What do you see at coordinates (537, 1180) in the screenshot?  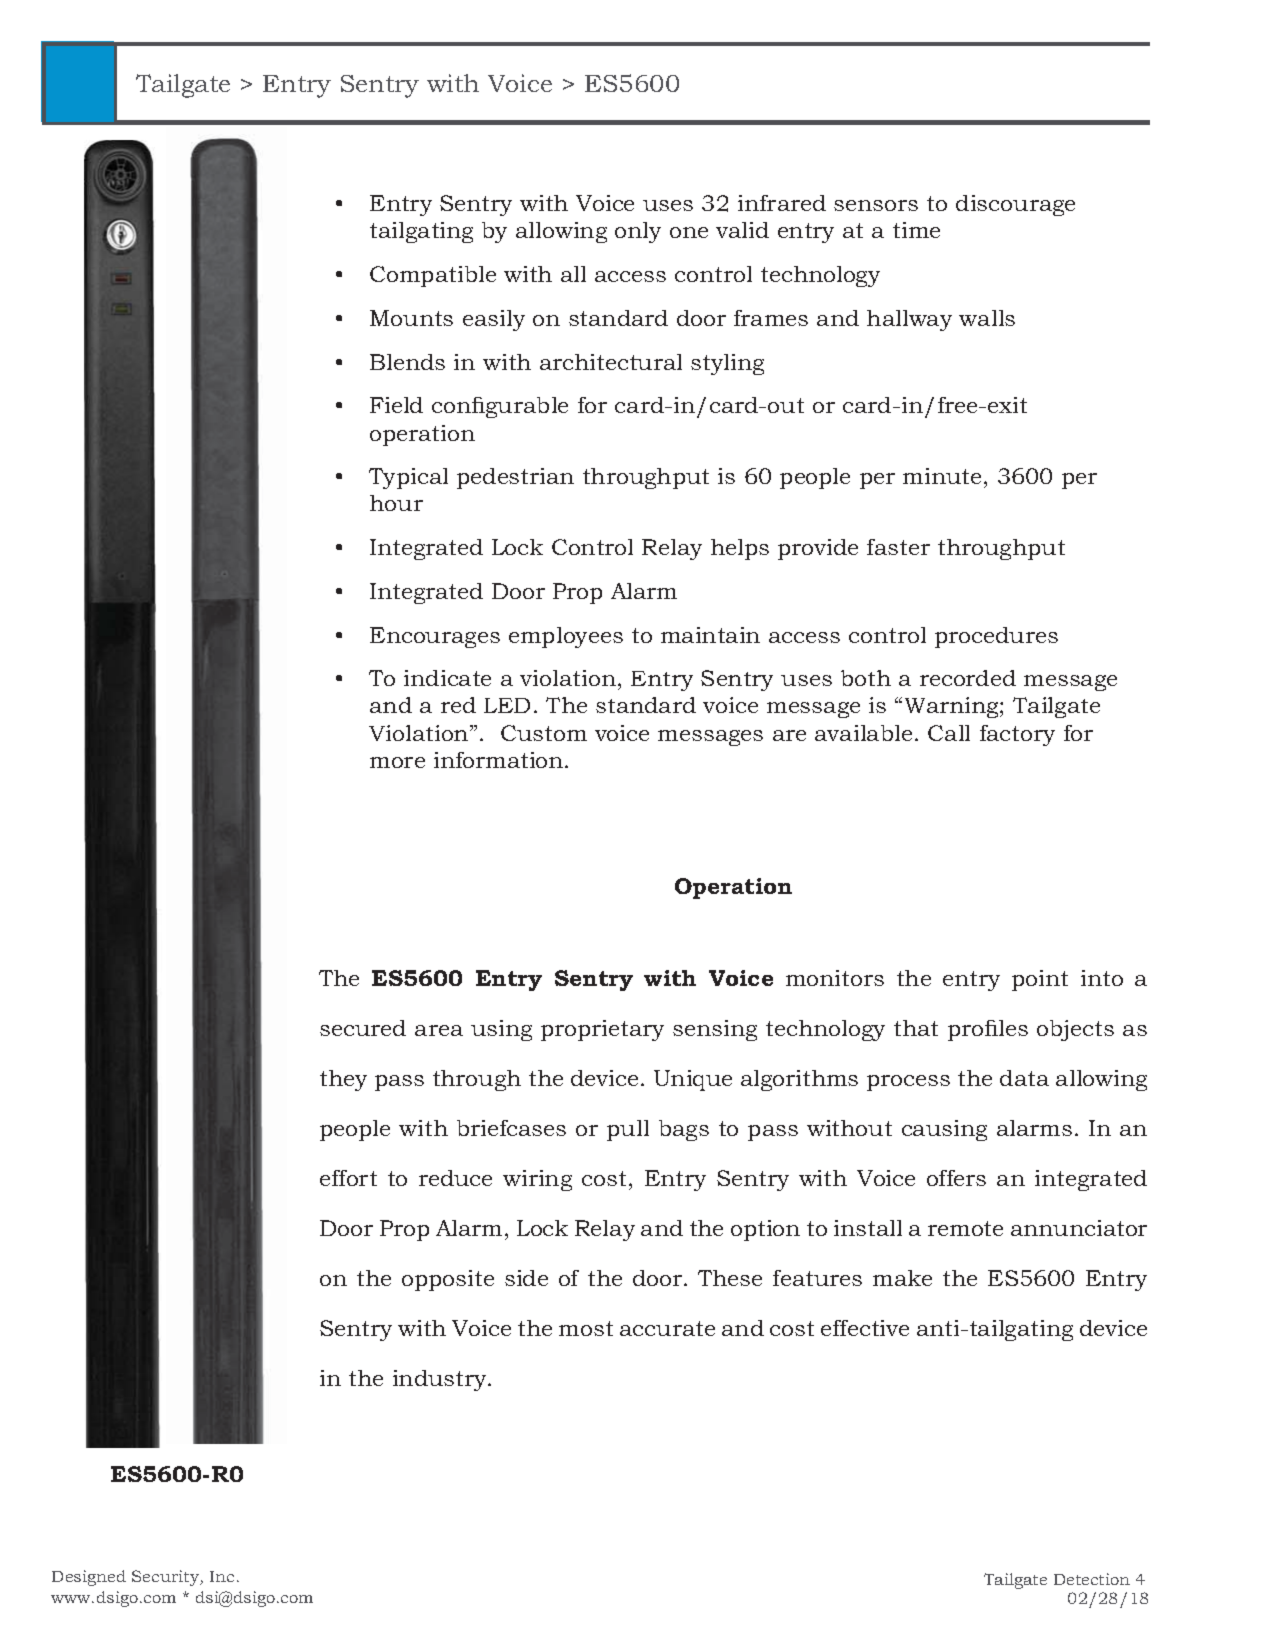 I see `wiring` at bounding box center [537, 1180].
